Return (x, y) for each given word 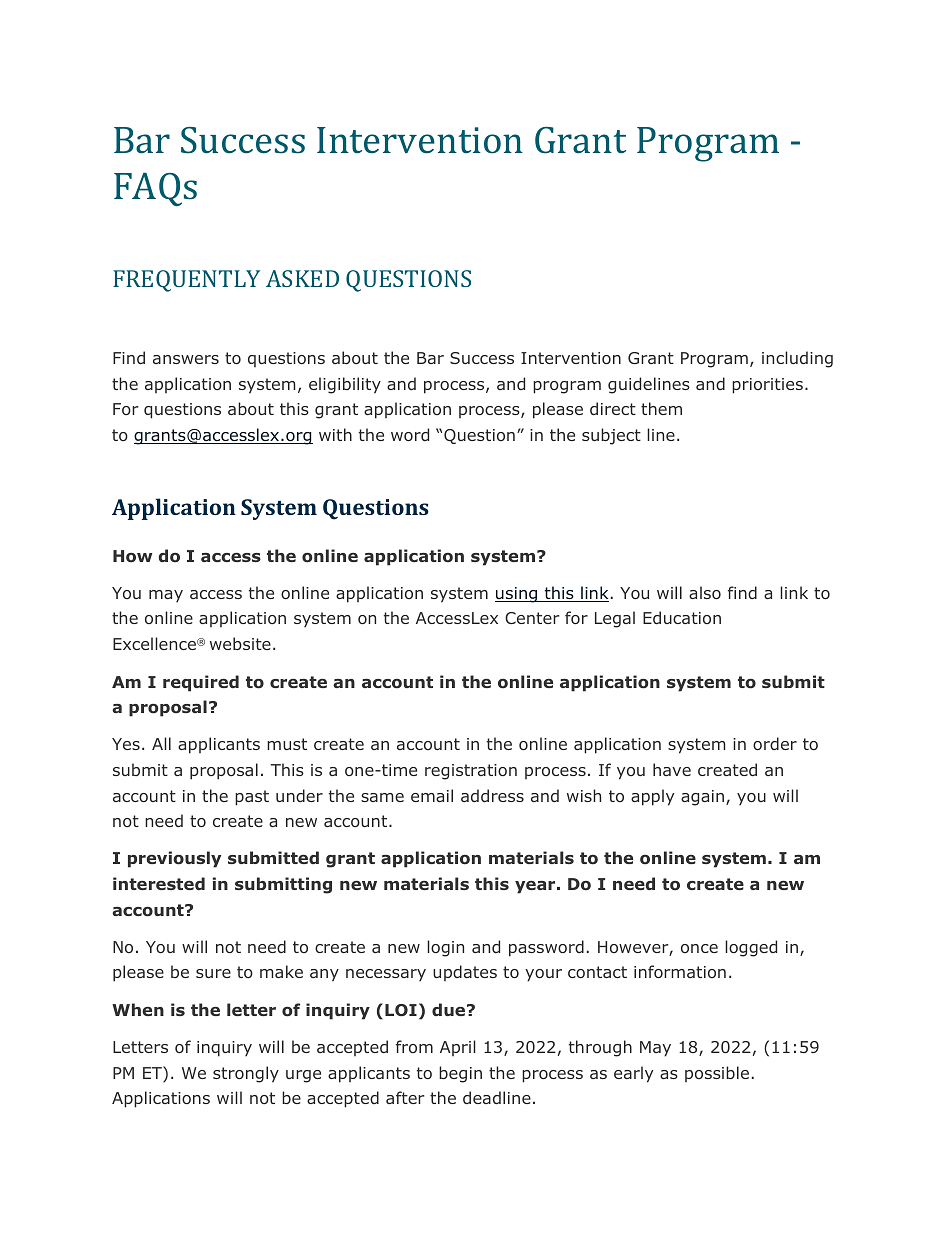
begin (460, 1074)
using (517, 595)
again (704, 798)
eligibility (345, 385)
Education (682, 617)
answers (186, 359)
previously (174, 859)
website (240, 643)
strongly (246, 1074)
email (432, 795)
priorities (767, 386)
